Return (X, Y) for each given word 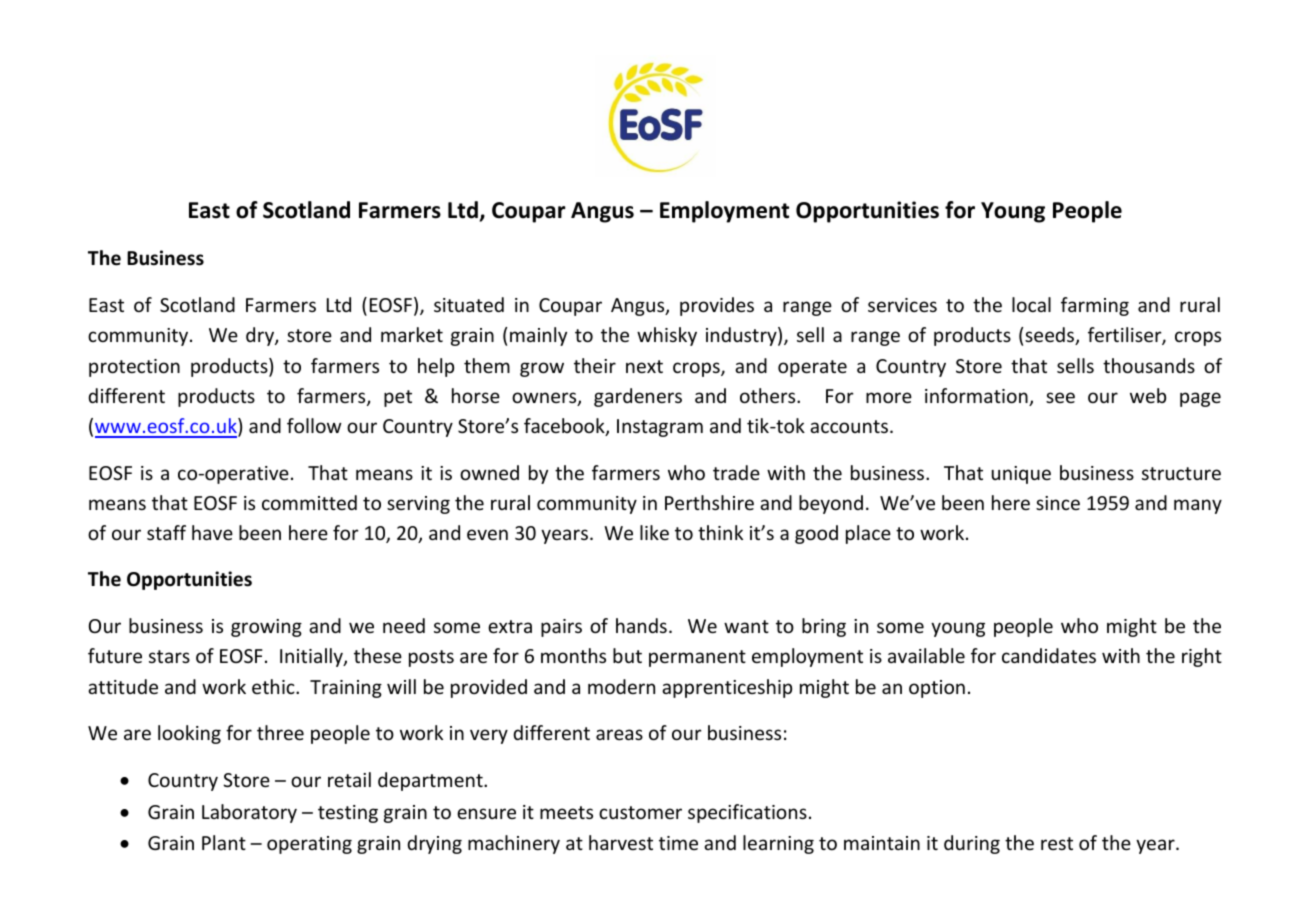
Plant (224, 842)
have (212, 532)
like (654, 532)
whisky (667, 336)
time (678, 843)
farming (1095, 306)
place (868, 534)
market (412, 334)
